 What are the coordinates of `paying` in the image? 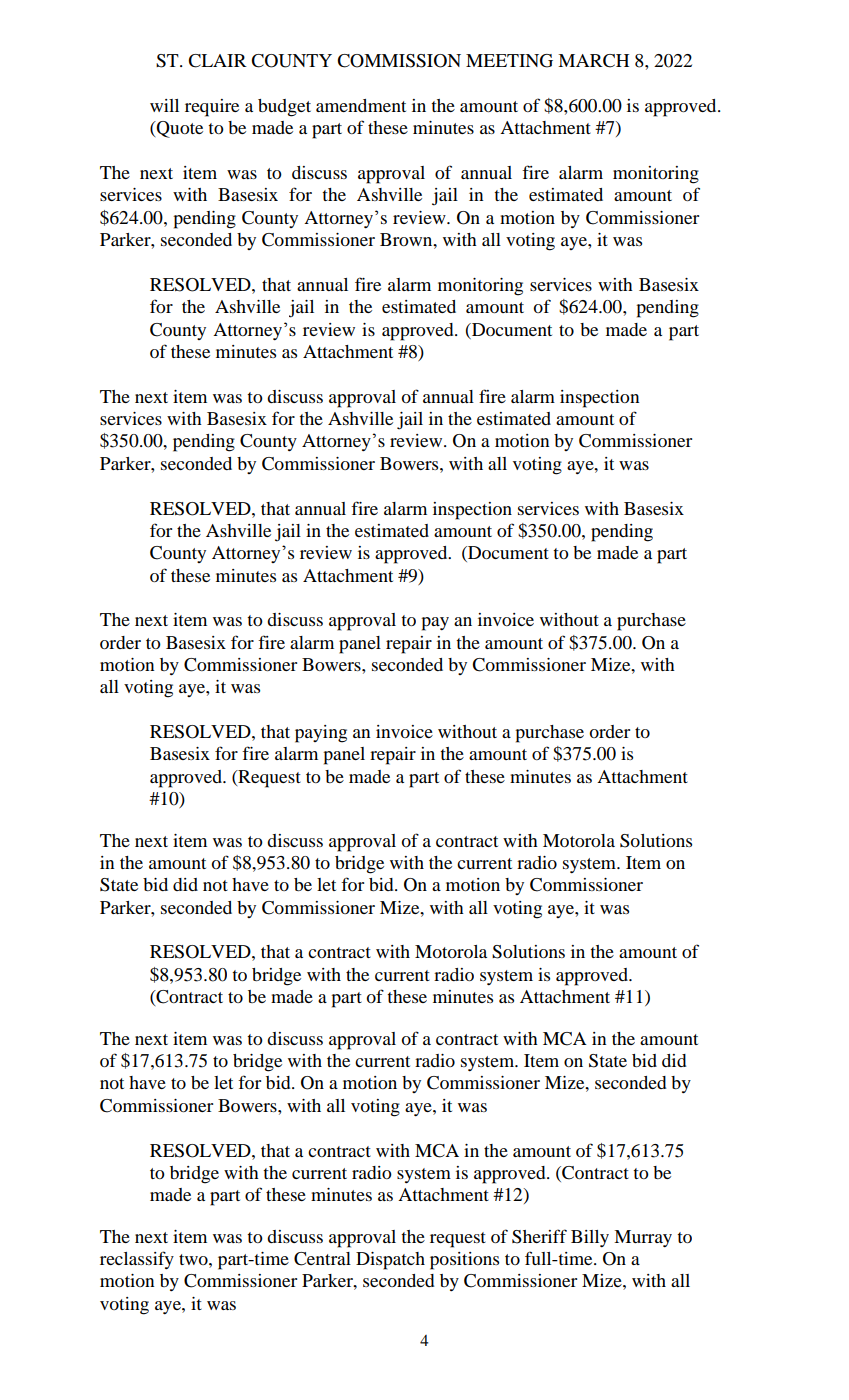 It's located at (321, 734).
